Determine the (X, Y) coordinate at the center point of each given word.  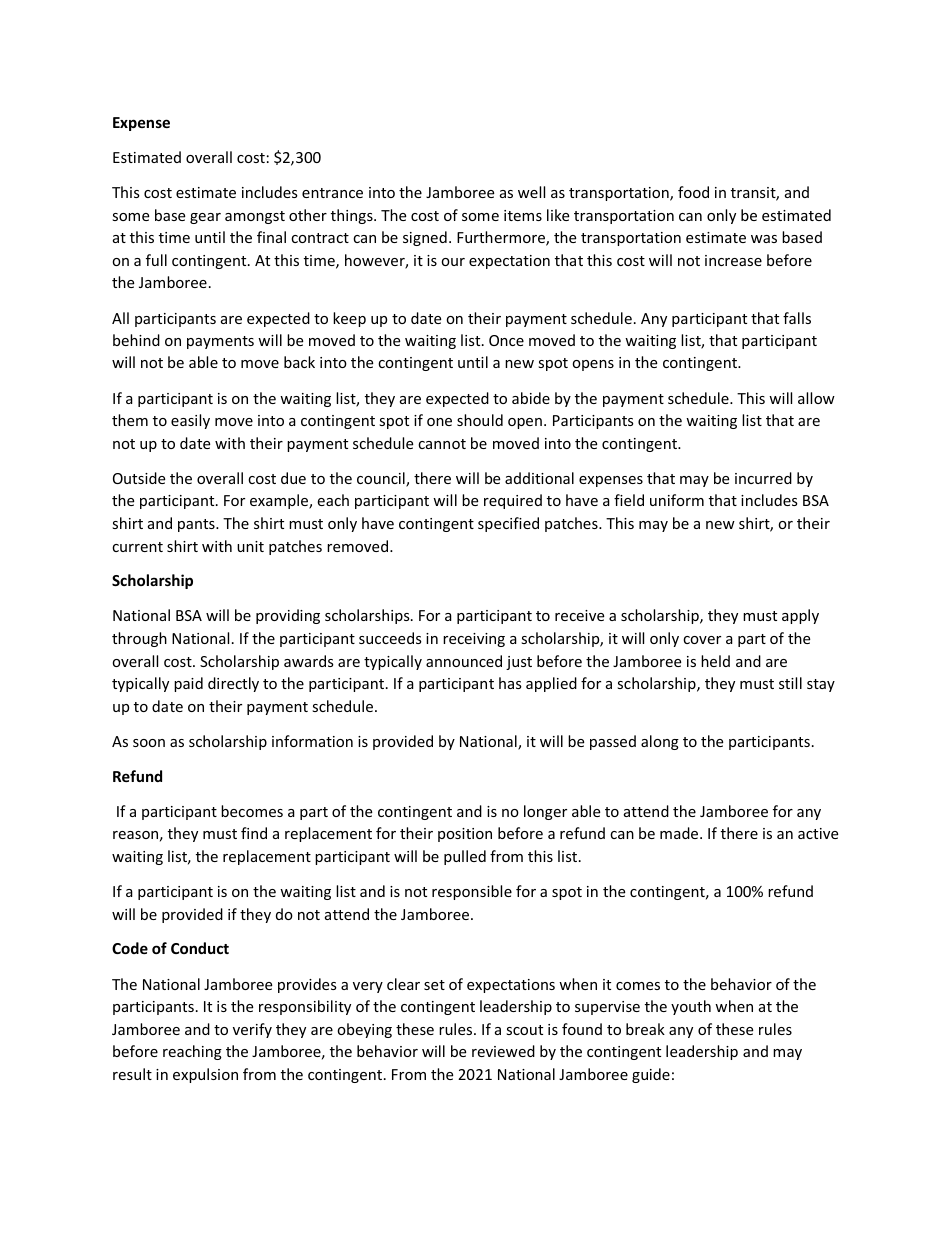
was (764, 239)
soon (149, 743)
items (523, 215)
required (513, 501)
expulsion (205, 1075)
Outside (139, 478)
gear (205, 218)
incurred (763, 478)
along (660, 742)
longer (545, 812)
